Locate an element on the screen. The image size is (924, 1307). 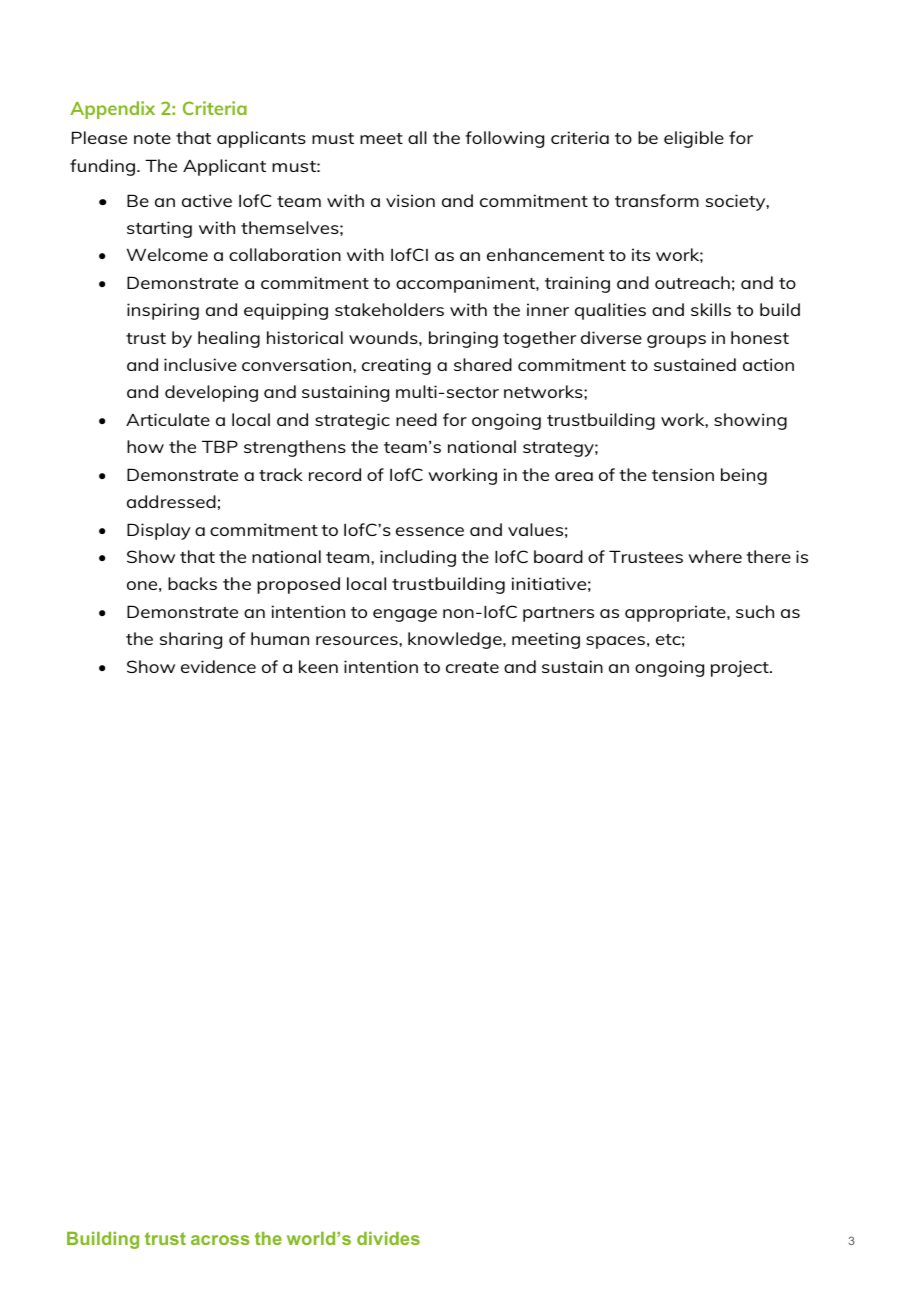
project is located at coordinates (741, 668).
